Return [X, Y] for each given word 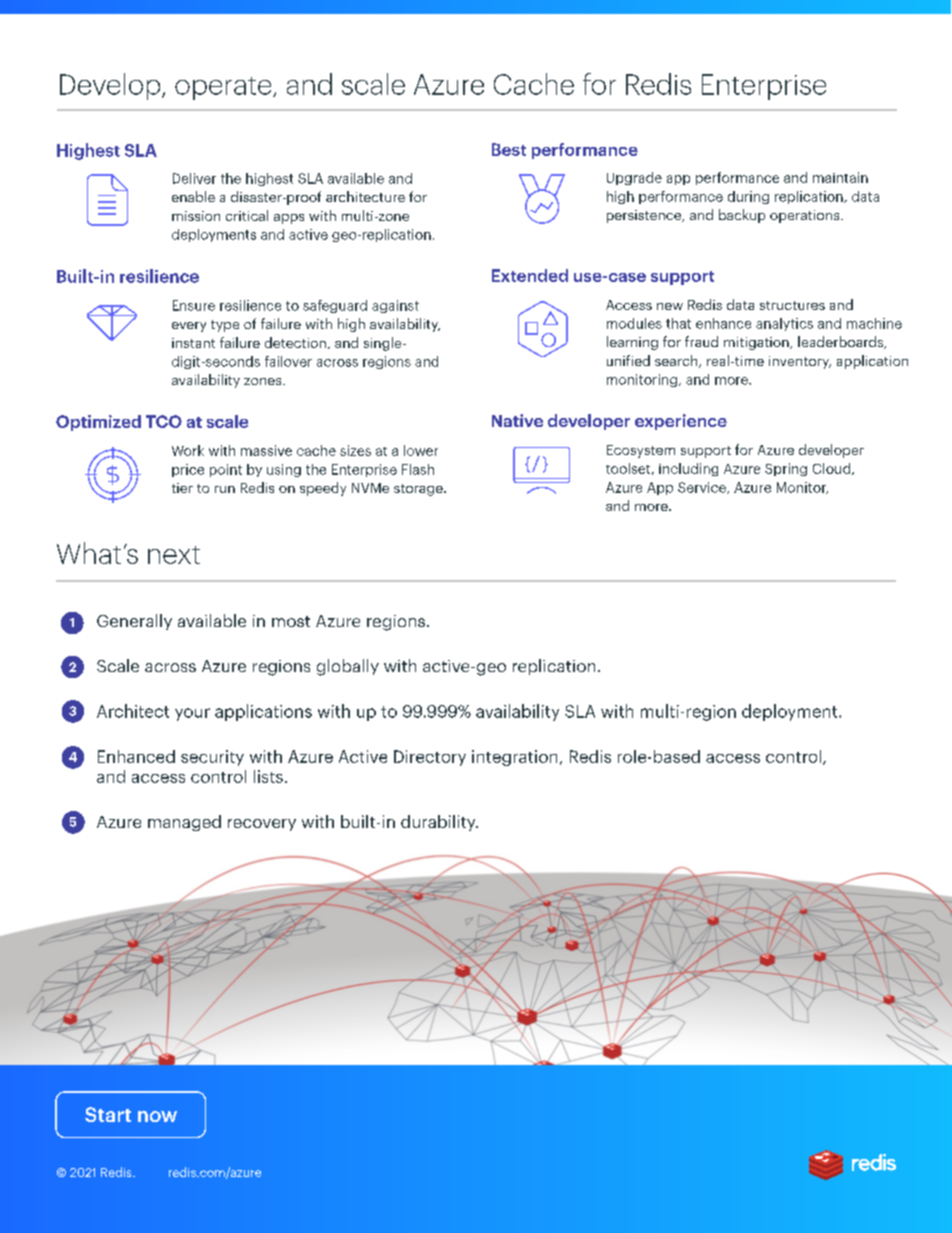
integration [514, 758]
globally [348, 667]
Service [703, 488]
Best [509, 149]
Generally [134, 622]
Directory [430, 758]
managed [184, 823]
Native [517, 420]
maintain [840, 177]
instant [193, 343]
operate [224, 88]
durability [439, 823]
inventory [800, 362]
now [157, 1116]
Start [108, 1114]
